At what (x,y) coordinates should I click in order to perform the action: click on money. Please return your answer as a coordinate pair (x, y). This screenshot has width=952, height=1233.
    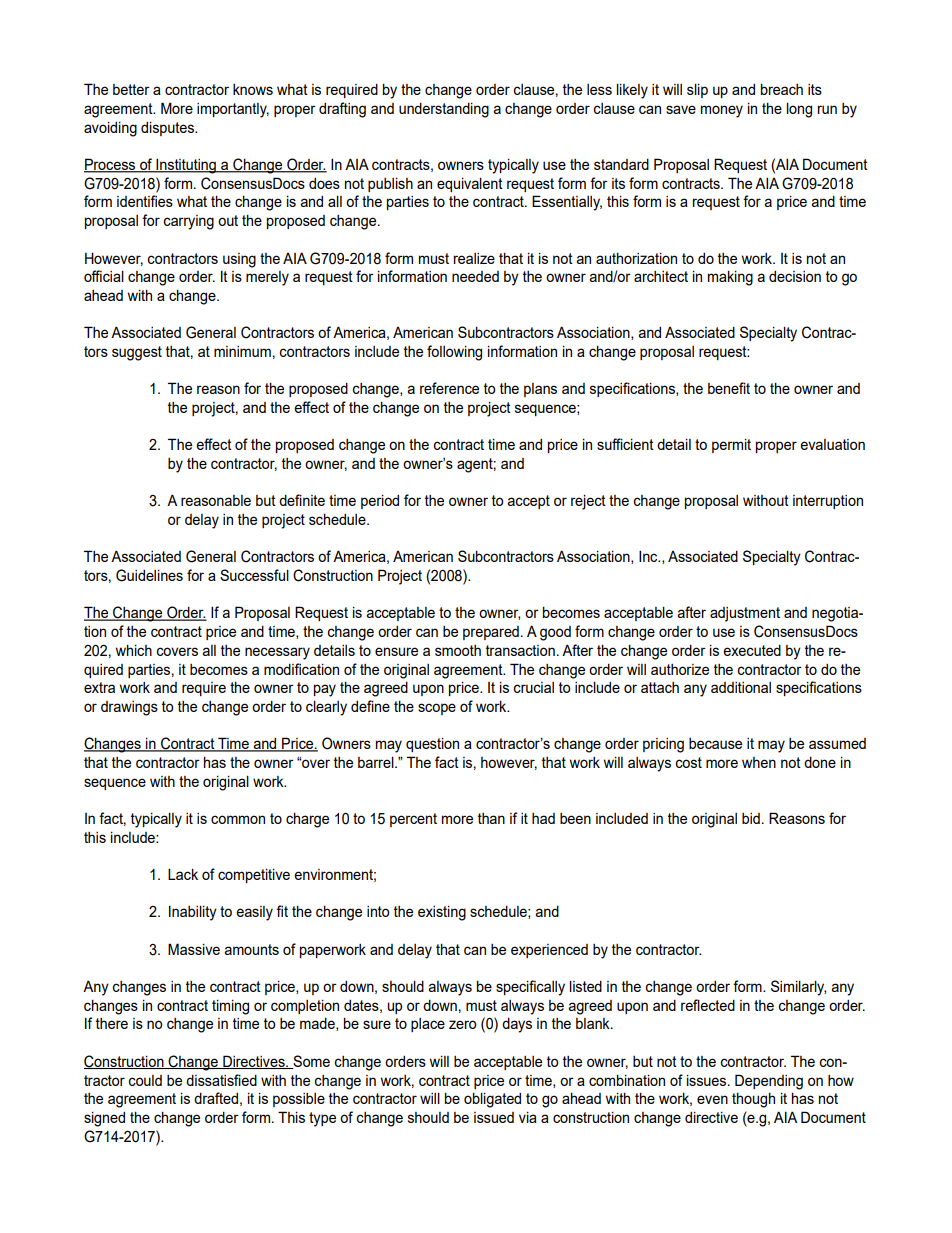
    Looking at the image, I should click on (722, 111).
